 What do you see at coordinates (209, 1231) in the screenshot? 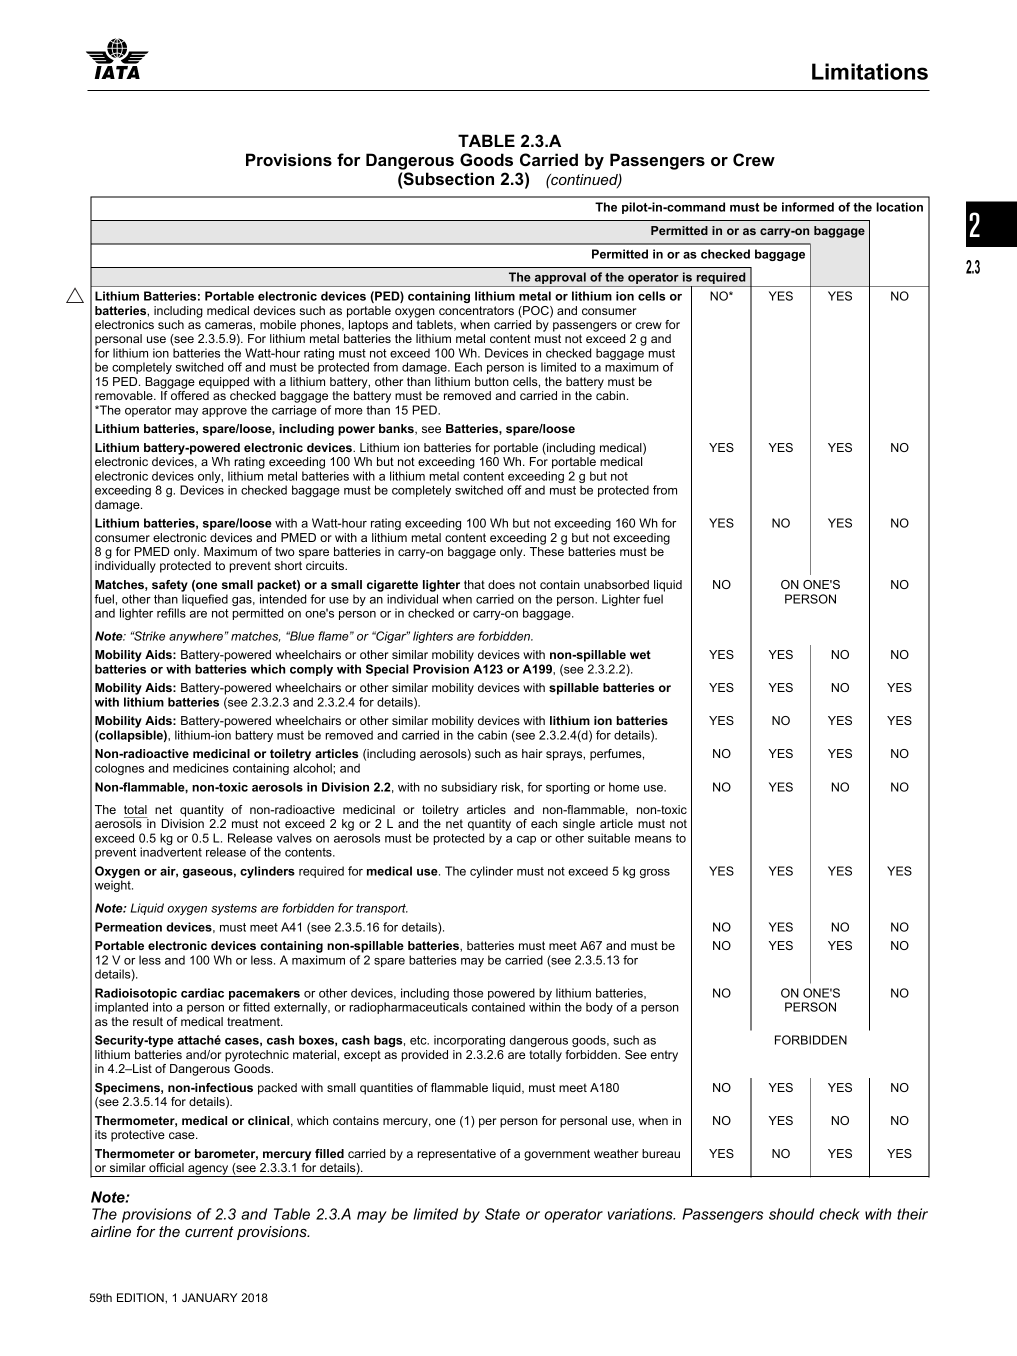
I see `current` at bounding box center [209, 1231].
